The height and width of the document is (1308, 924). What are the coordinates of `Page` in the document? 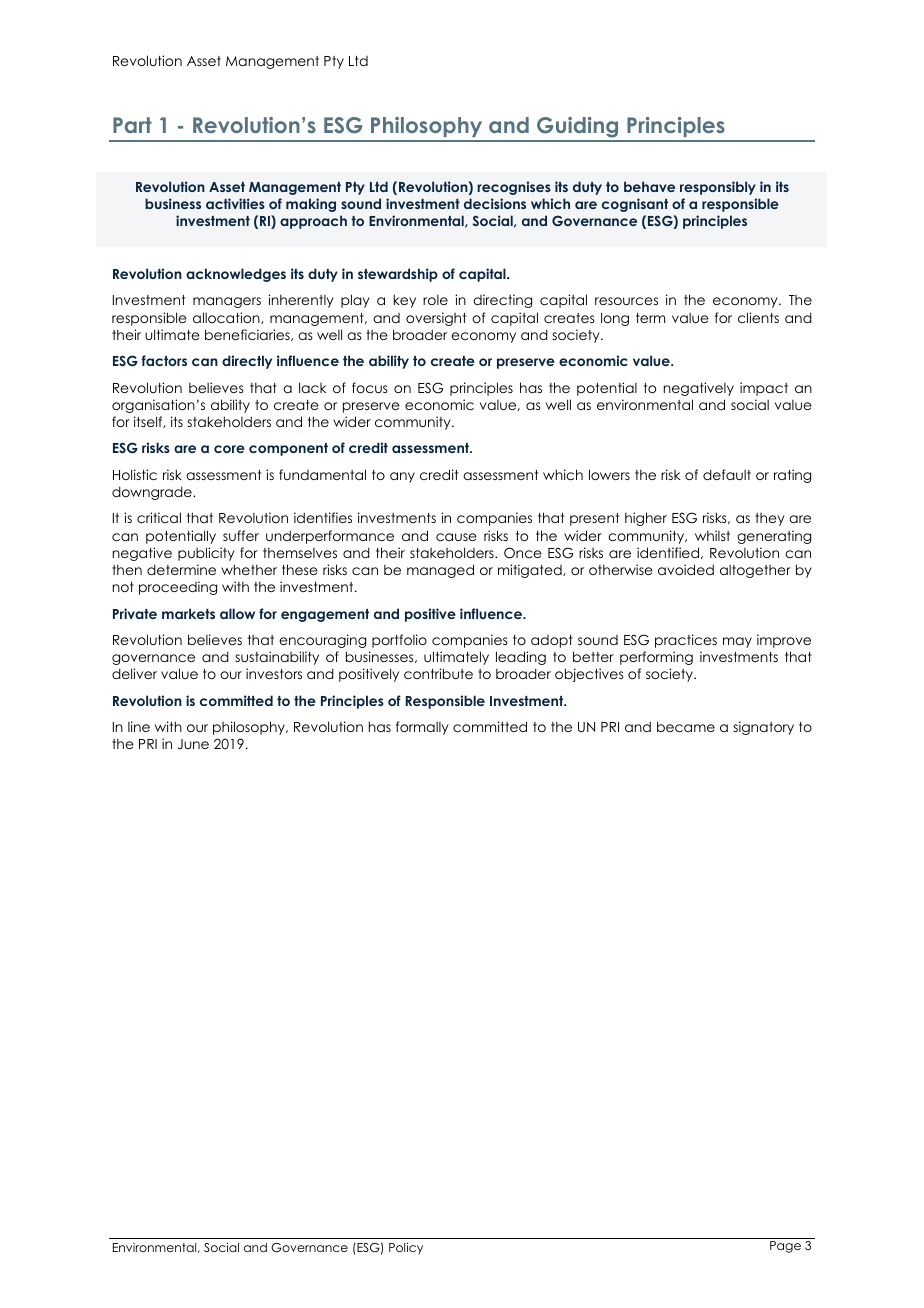 It's located at (785, 1247).
